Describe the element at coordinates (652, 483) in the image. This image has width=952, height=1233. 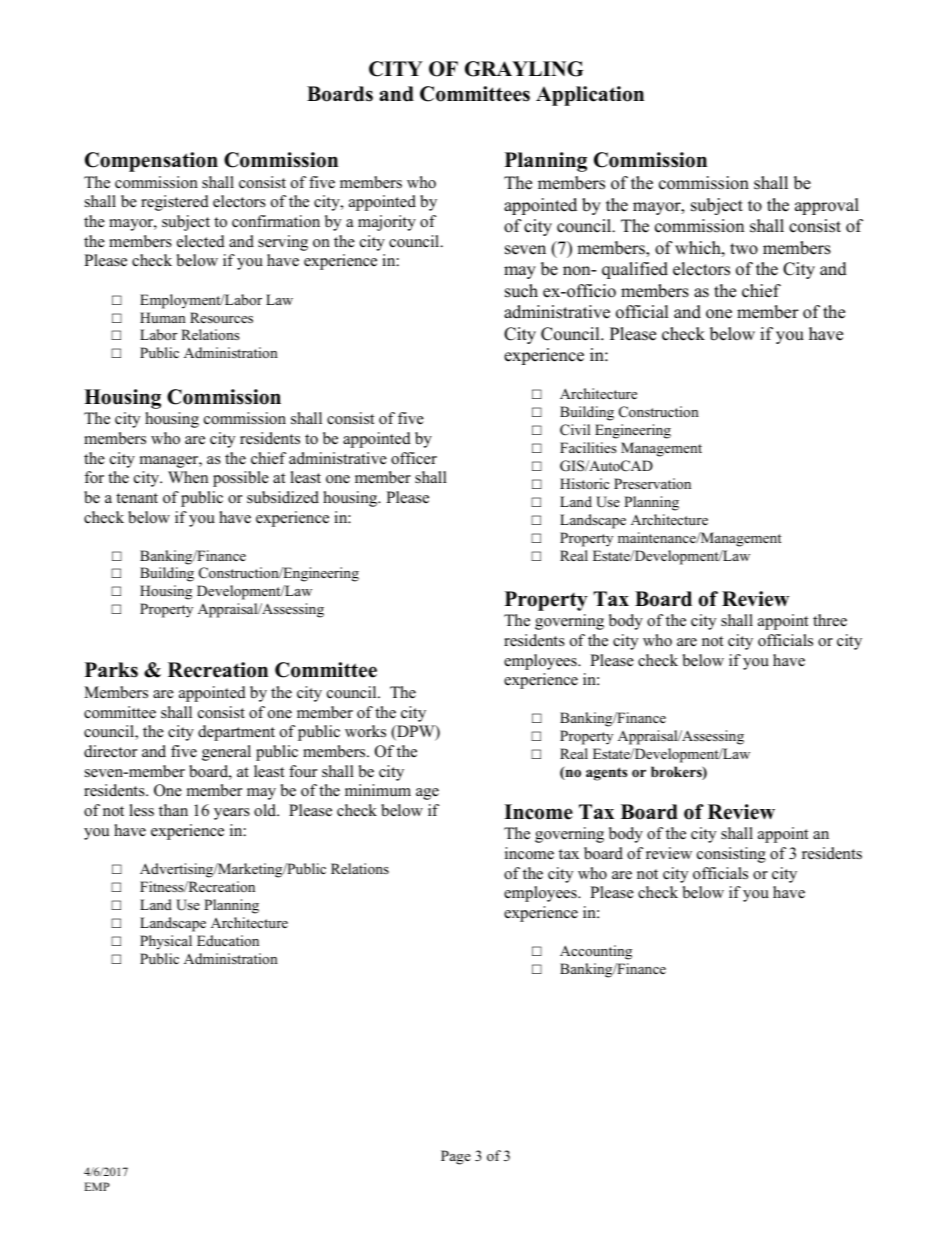
I see `Preservation` at that location.
